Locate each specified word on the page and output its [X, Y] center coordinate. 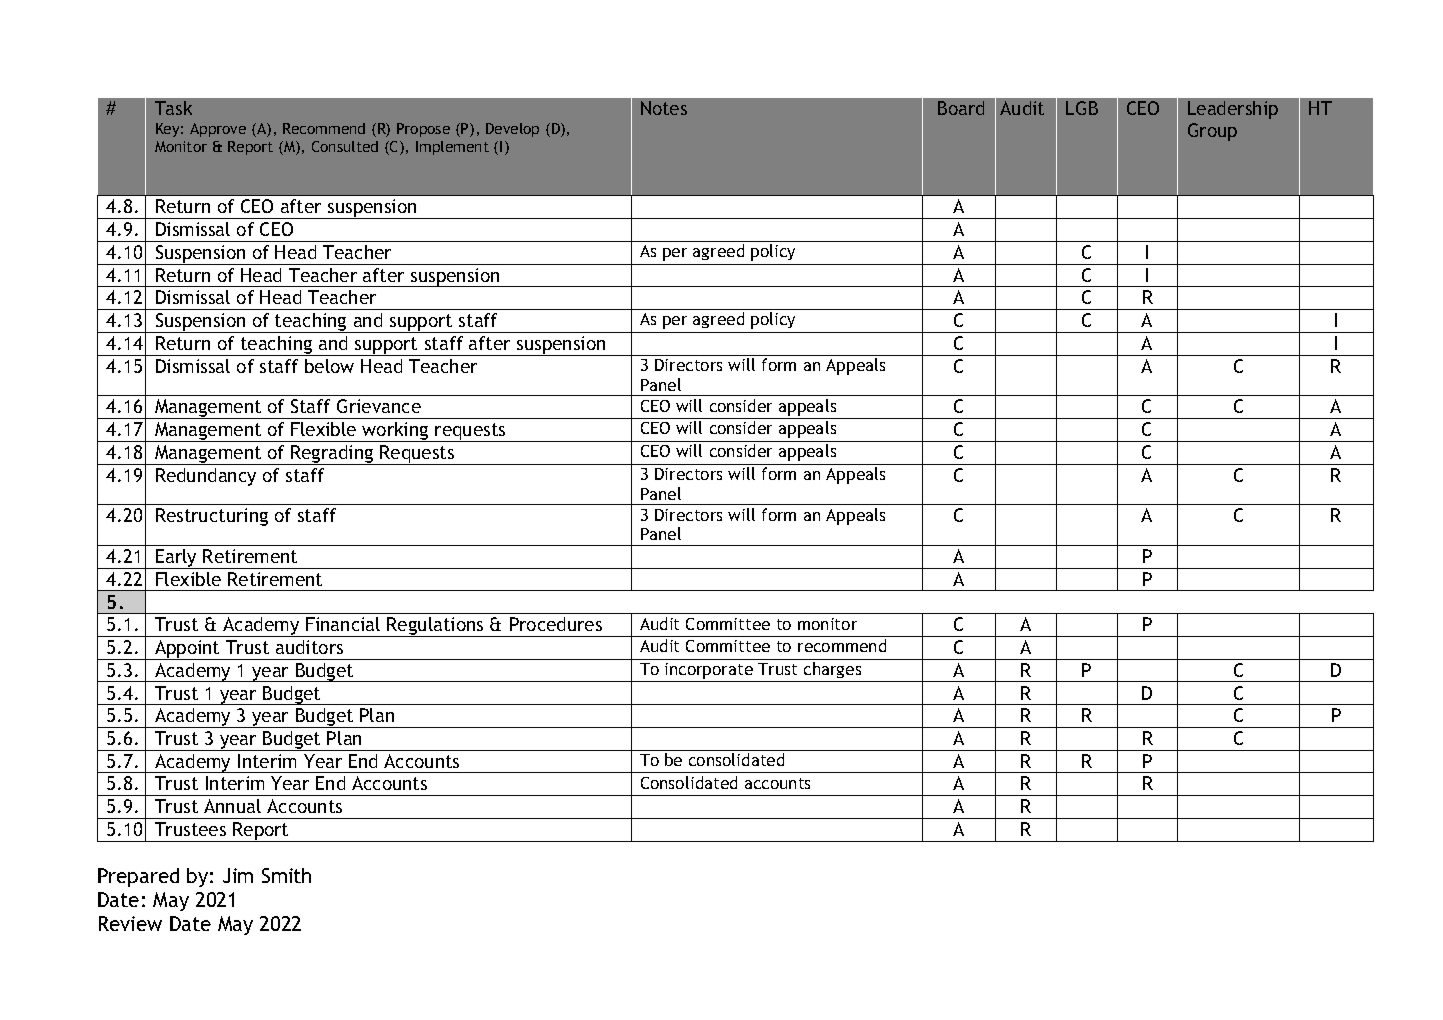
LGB [1082, 108]
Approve [218, 130]
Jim [238, 875]
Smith [286, 875]
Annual [232, 806]
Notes [664, 108]
